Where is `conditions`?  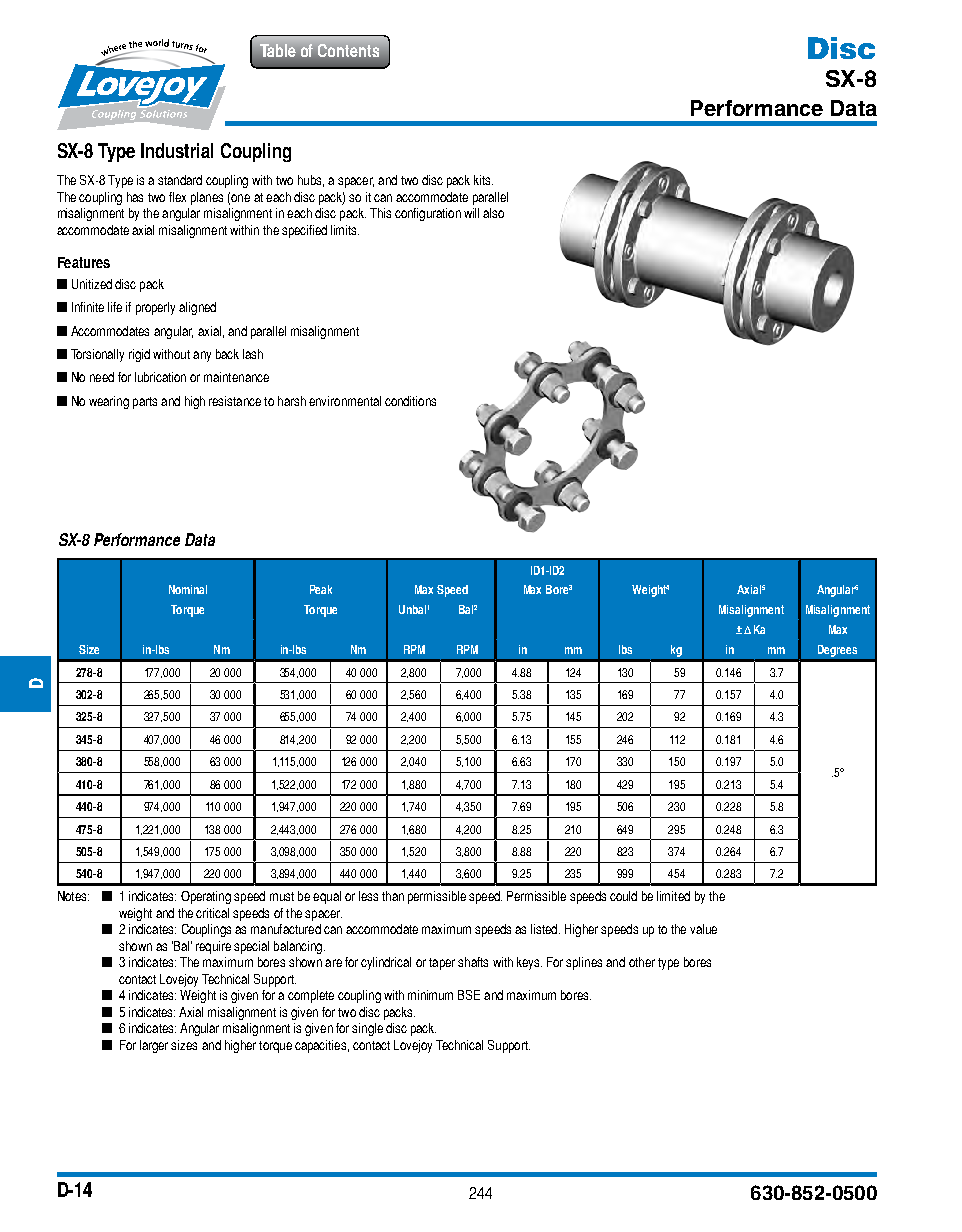 conditions is located at coordinates (410, 401).
